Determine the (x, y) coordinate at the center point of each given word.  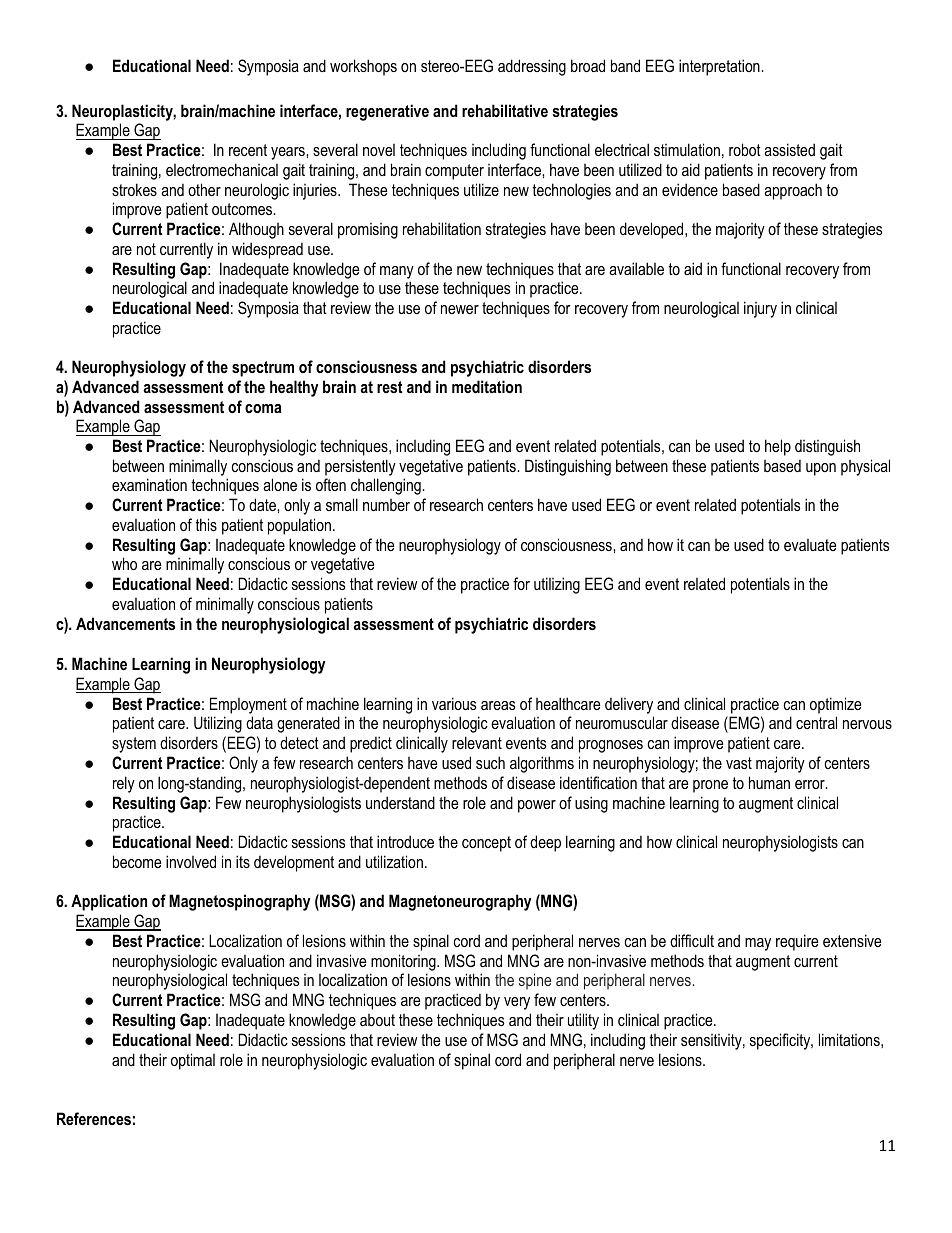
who (124, 563)
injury (760, 309)
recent (248, 150)
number (386, 505)
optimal (193, 1061)
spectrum (263, 369)
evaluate (810, 545)
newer (460, 309)
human (769, 782)
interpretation (720, 67)
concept (486, 844)
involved (191, 861)
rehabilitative (505, 110)
